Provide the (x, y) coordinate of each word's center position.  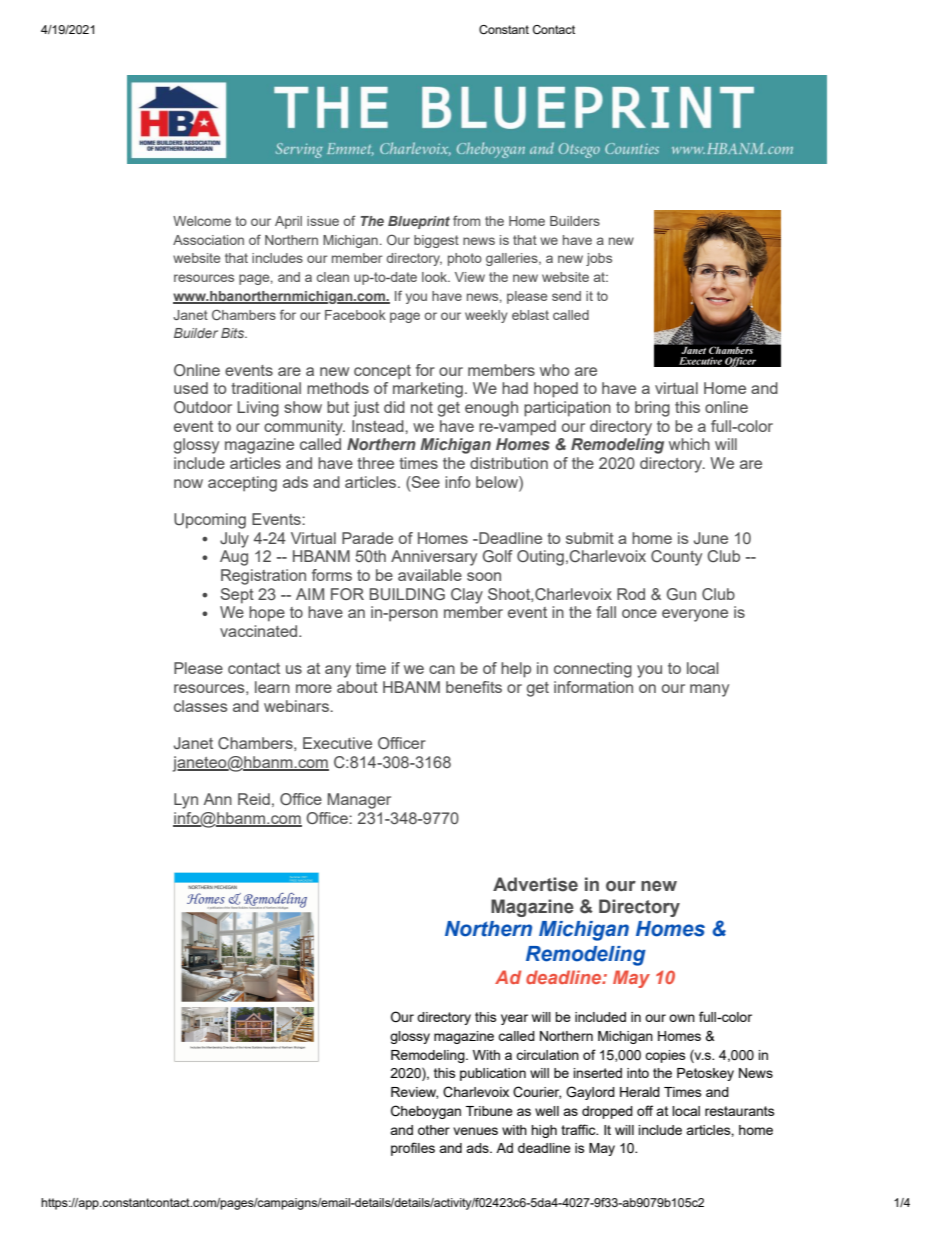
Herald (640, 1092)
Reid (254, 799)
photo (465, 259)
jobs (599, 259)
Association (208, 240)
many (709, 690)
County (676, 558)
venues (475, 1131)
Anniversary (434, 558)
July (234, 540)
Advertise (535, 884)
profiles (413, 1149)
